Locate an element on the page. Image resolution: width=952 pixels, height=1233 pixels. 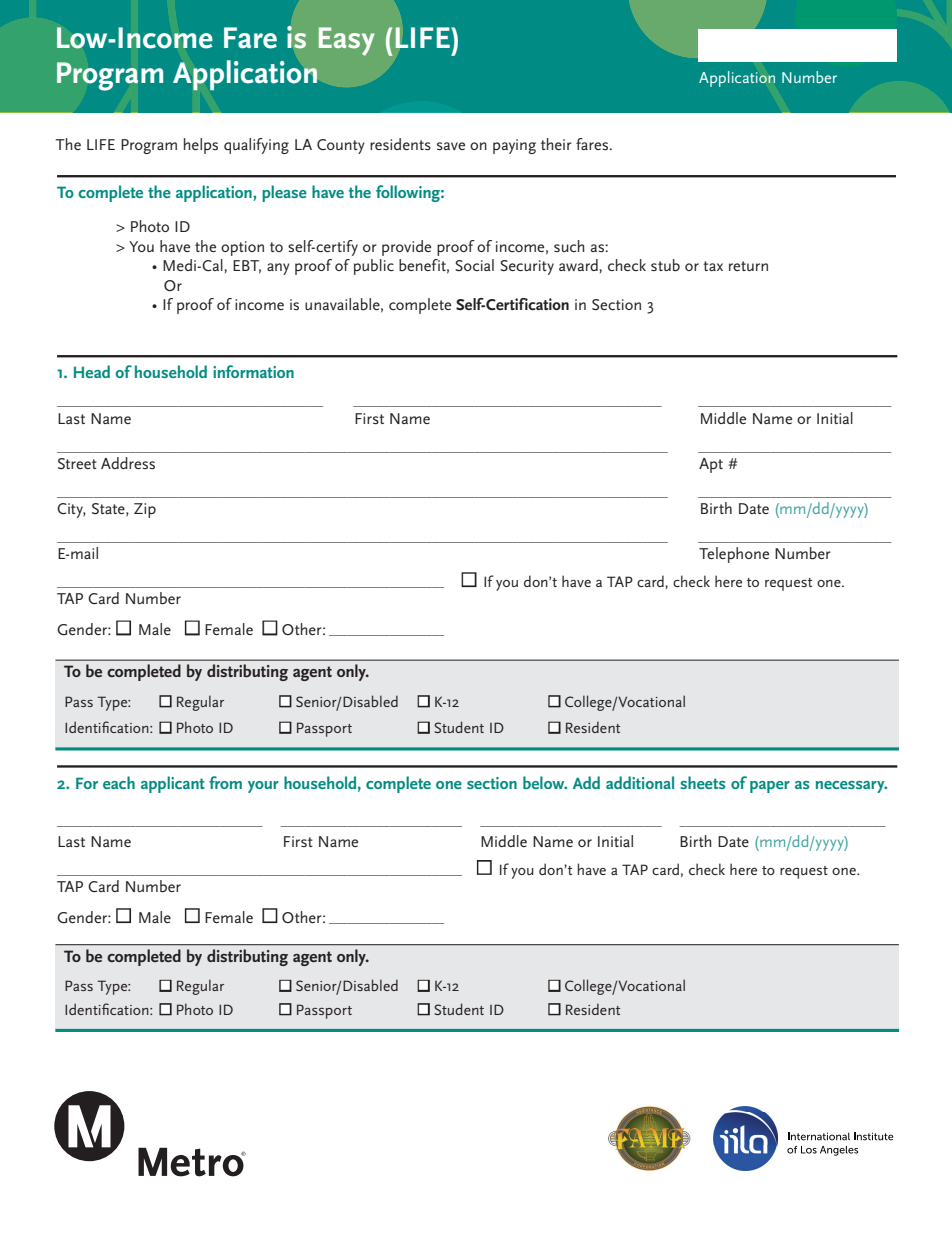
Zip is located at coordinates (145, 510).
